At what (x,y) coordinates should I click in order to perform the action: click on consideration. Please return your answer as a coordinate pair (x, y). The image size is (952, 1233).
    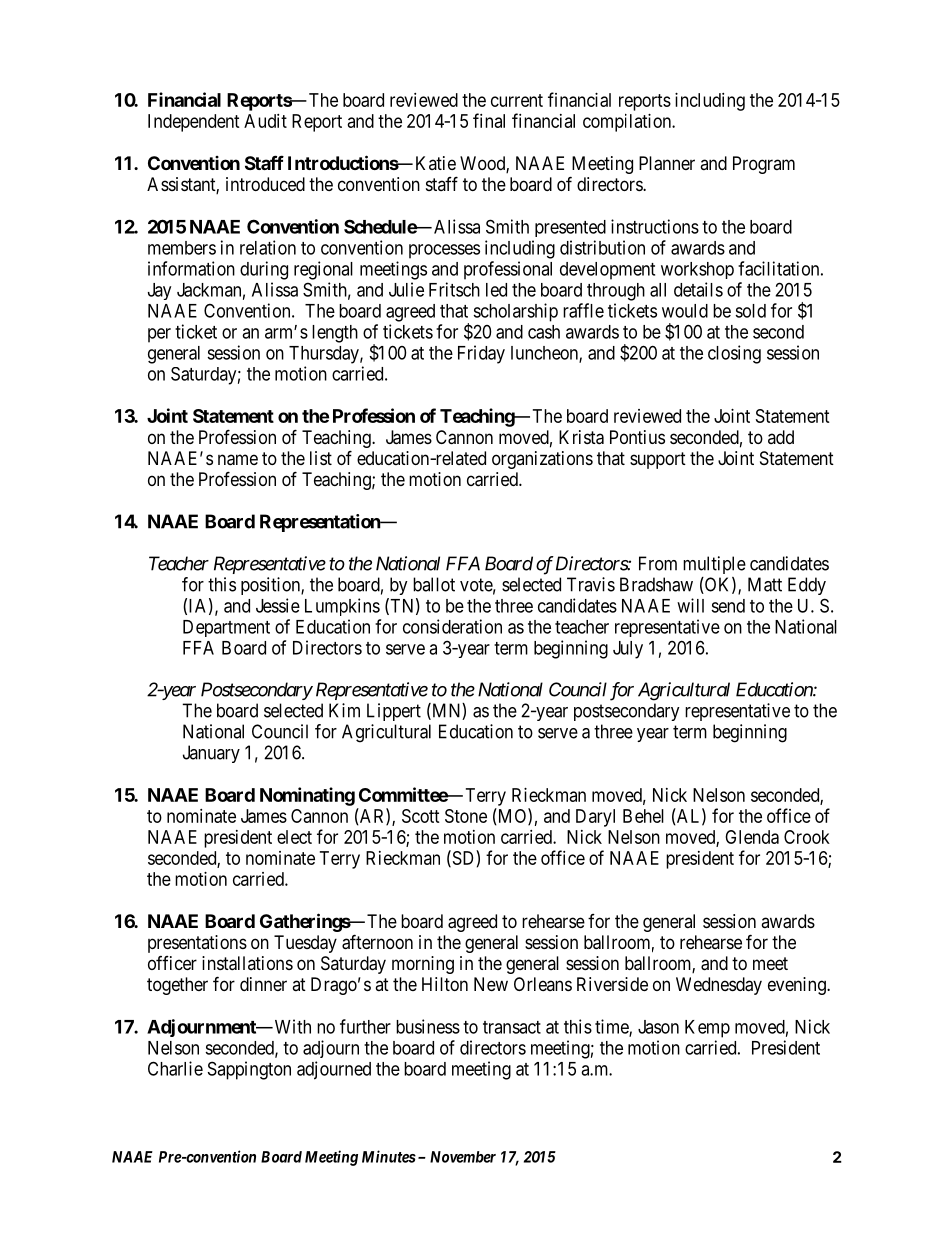
    Looking at the image, I should click on (452, 626).
